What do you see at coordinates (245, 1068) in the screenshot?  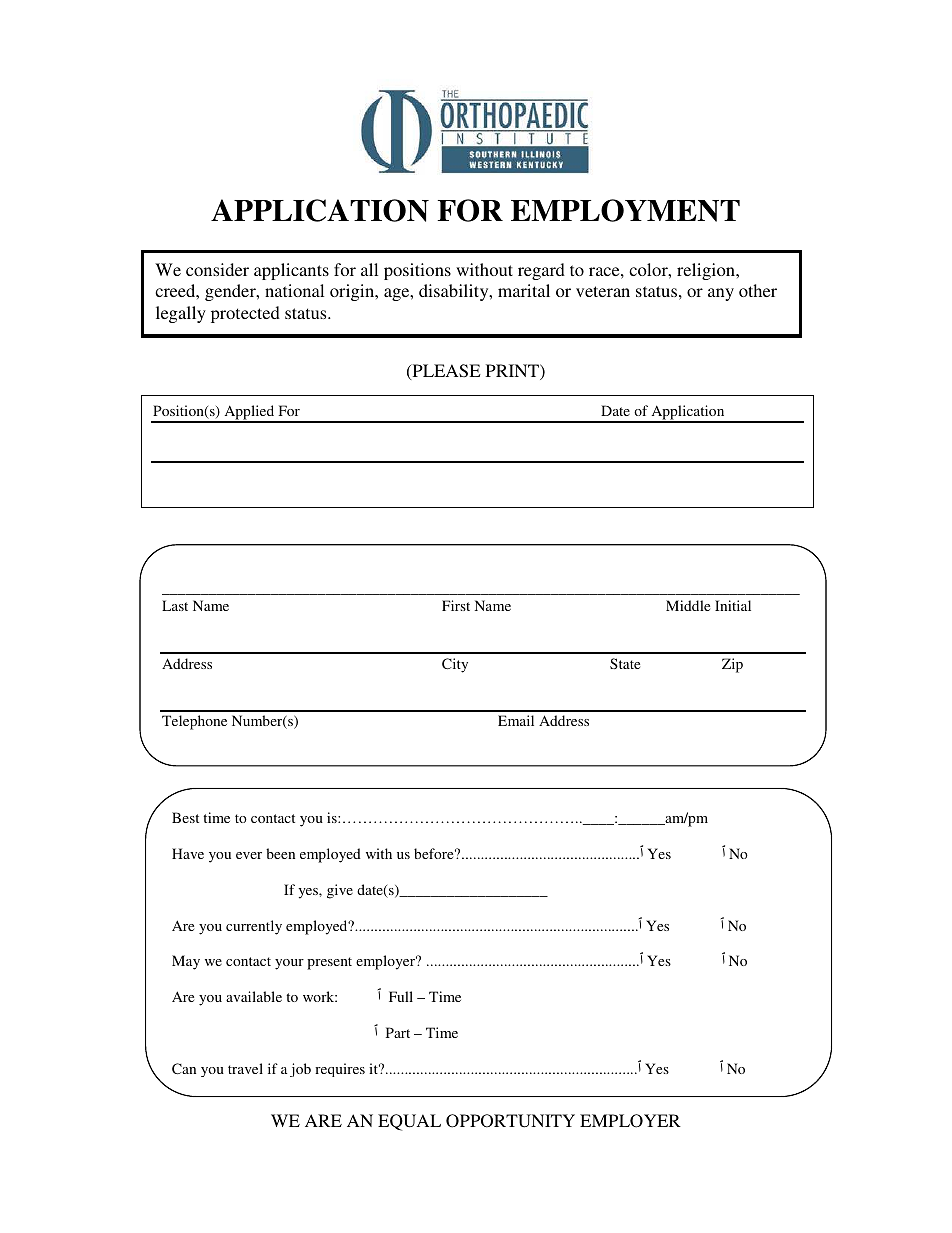 I see `travel` at bounding box center [245, 1068].
